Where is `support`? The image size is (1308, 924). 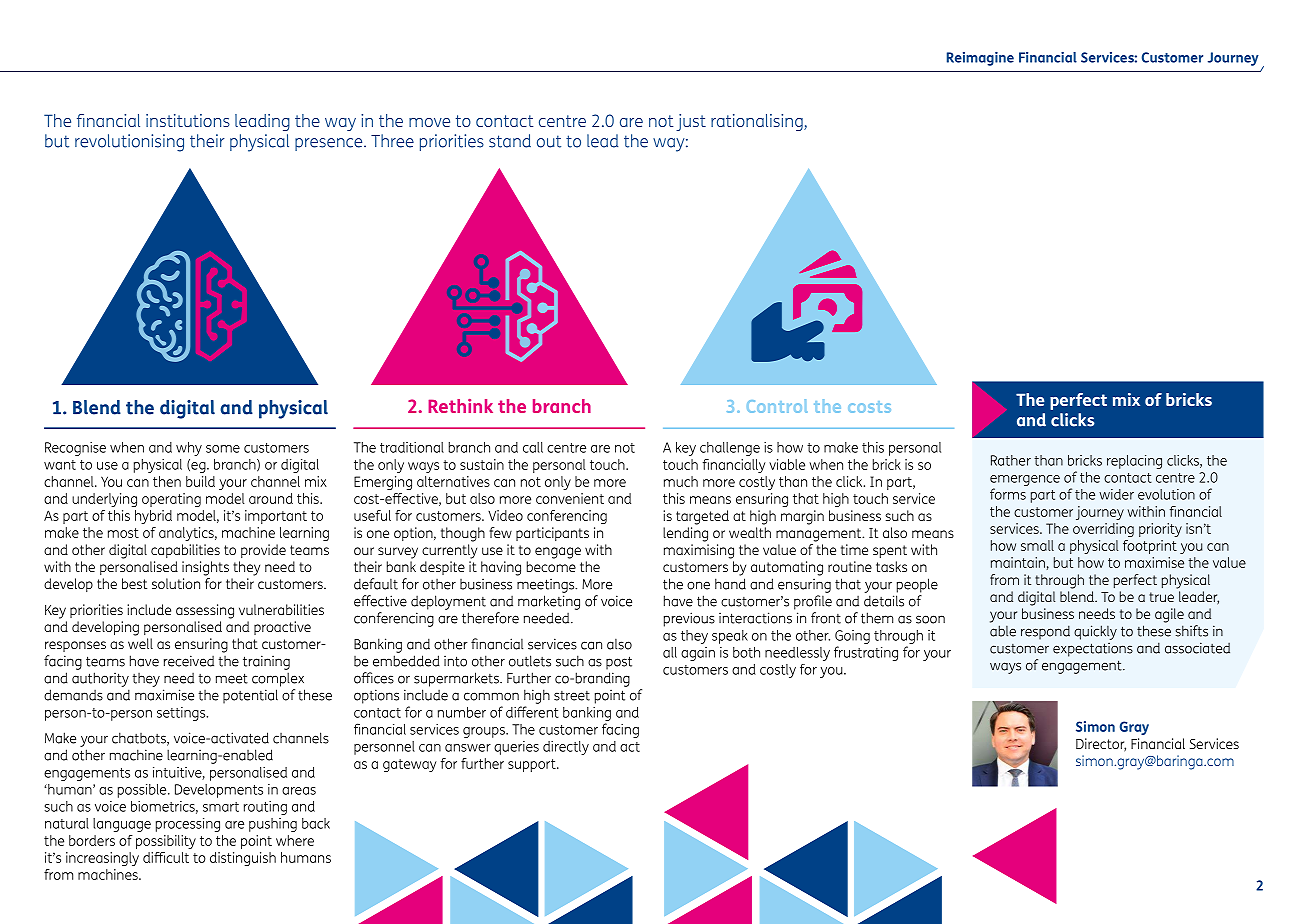
support is located at coordinates (533, 765).
